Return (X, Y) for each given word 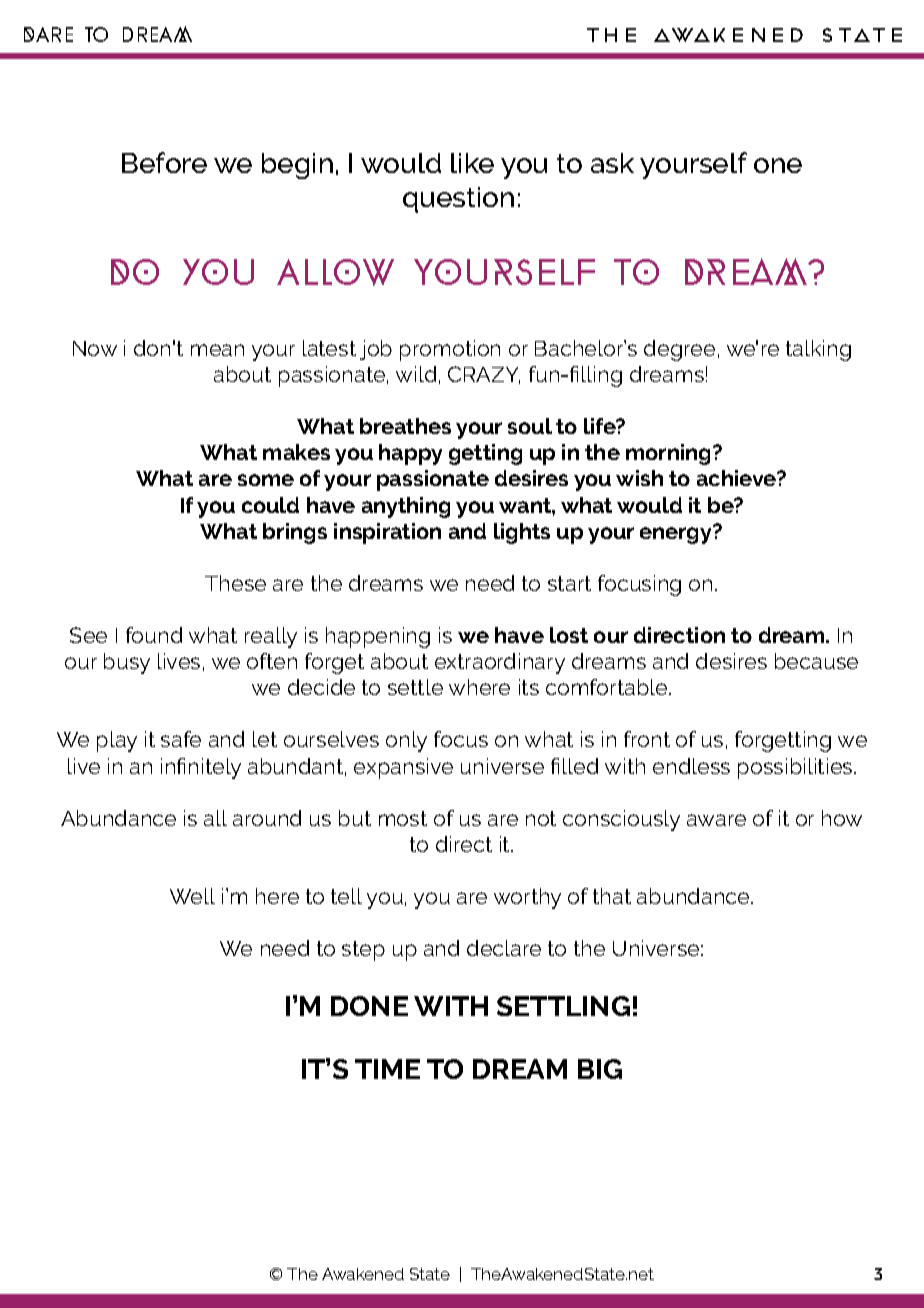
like (472, 163)
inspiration (387, 533)
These (235, 583)
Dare (48, 34)
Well (192, 896)
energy (677, 534)
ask (612, 163)
